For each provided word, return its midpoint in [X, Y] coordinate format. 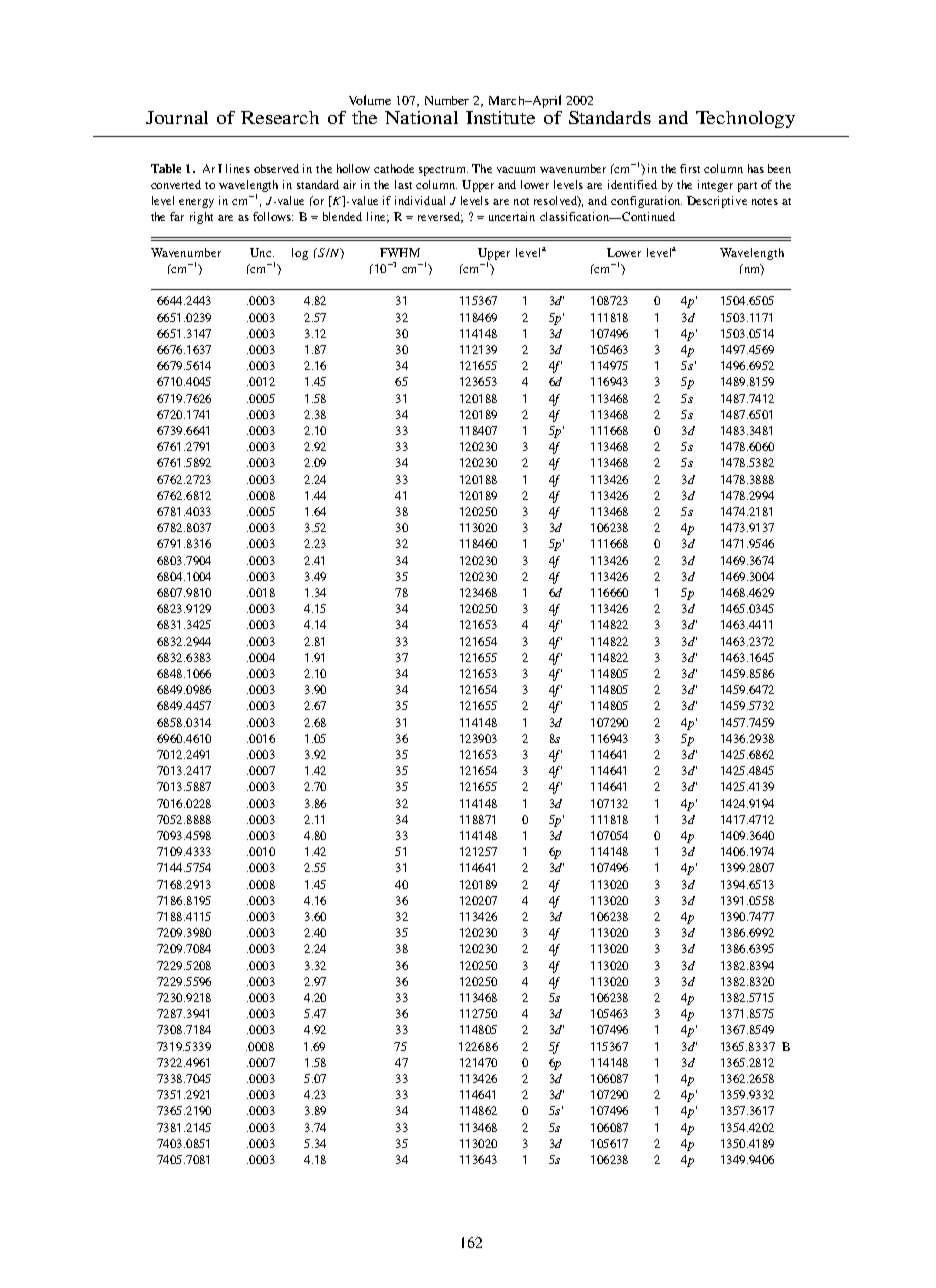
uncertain [512, 216]
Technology [745, 119]
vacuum [516, 170]
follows [273, 216]
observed [276, 168]
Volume [370, 100]
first [690, 168]
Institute [500, 117]
